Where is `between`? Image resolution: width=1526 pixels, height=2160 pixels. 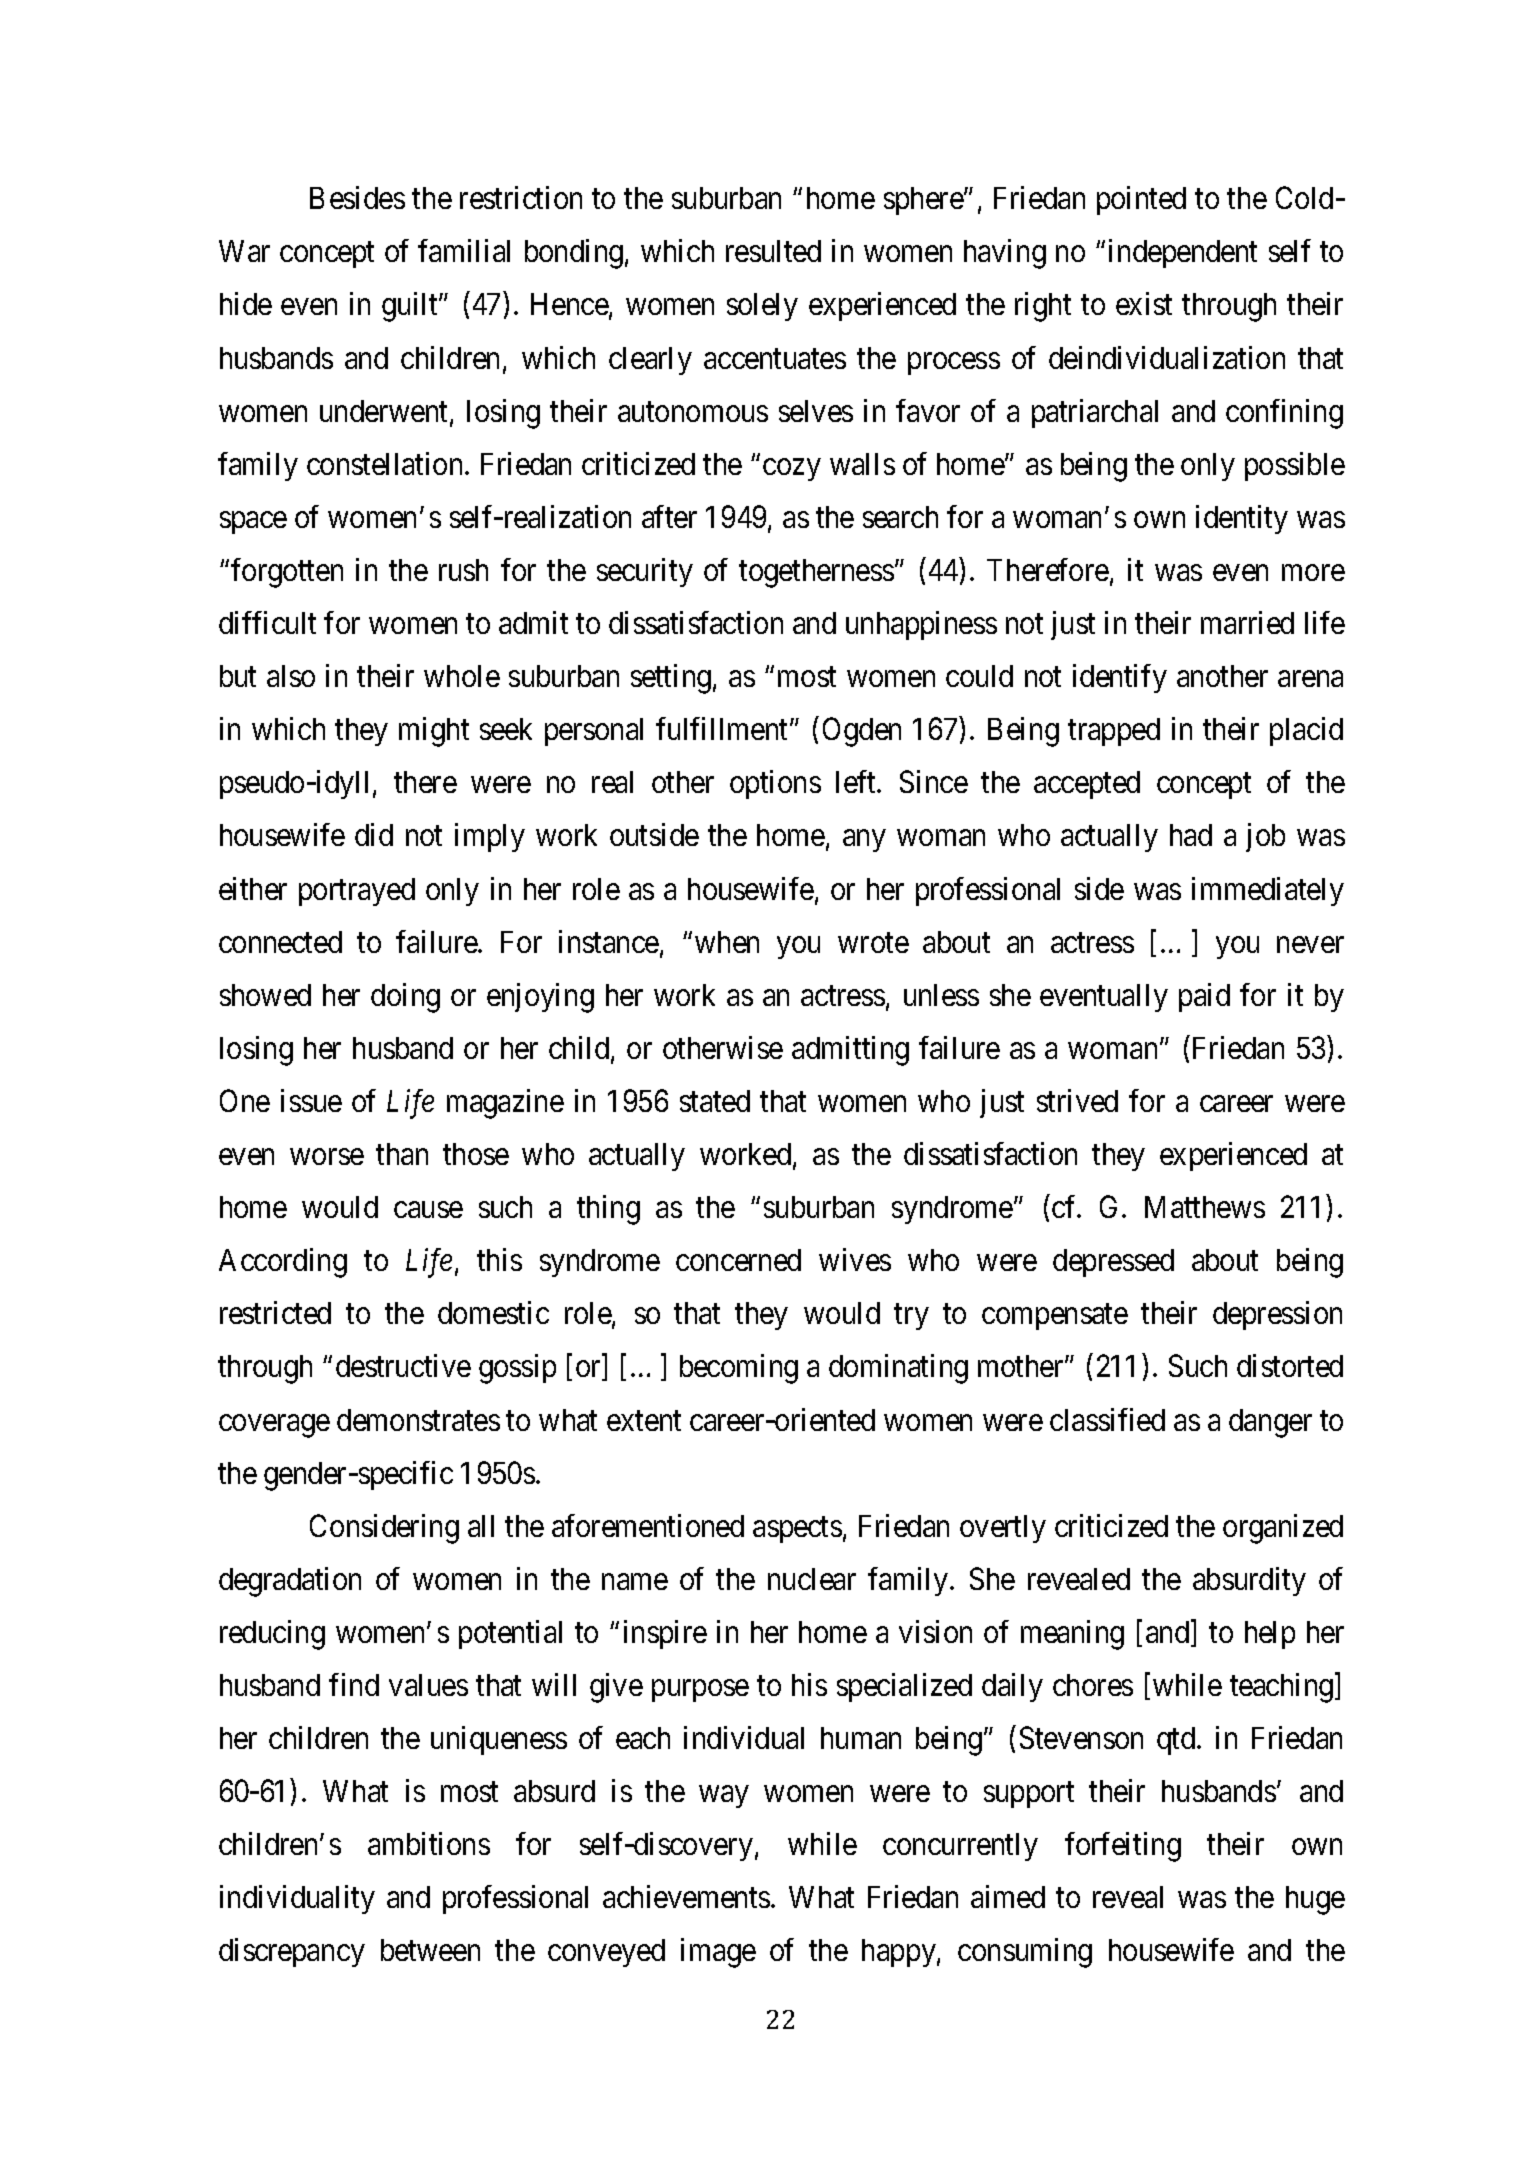
between is located at coordinates (430, 1950).
